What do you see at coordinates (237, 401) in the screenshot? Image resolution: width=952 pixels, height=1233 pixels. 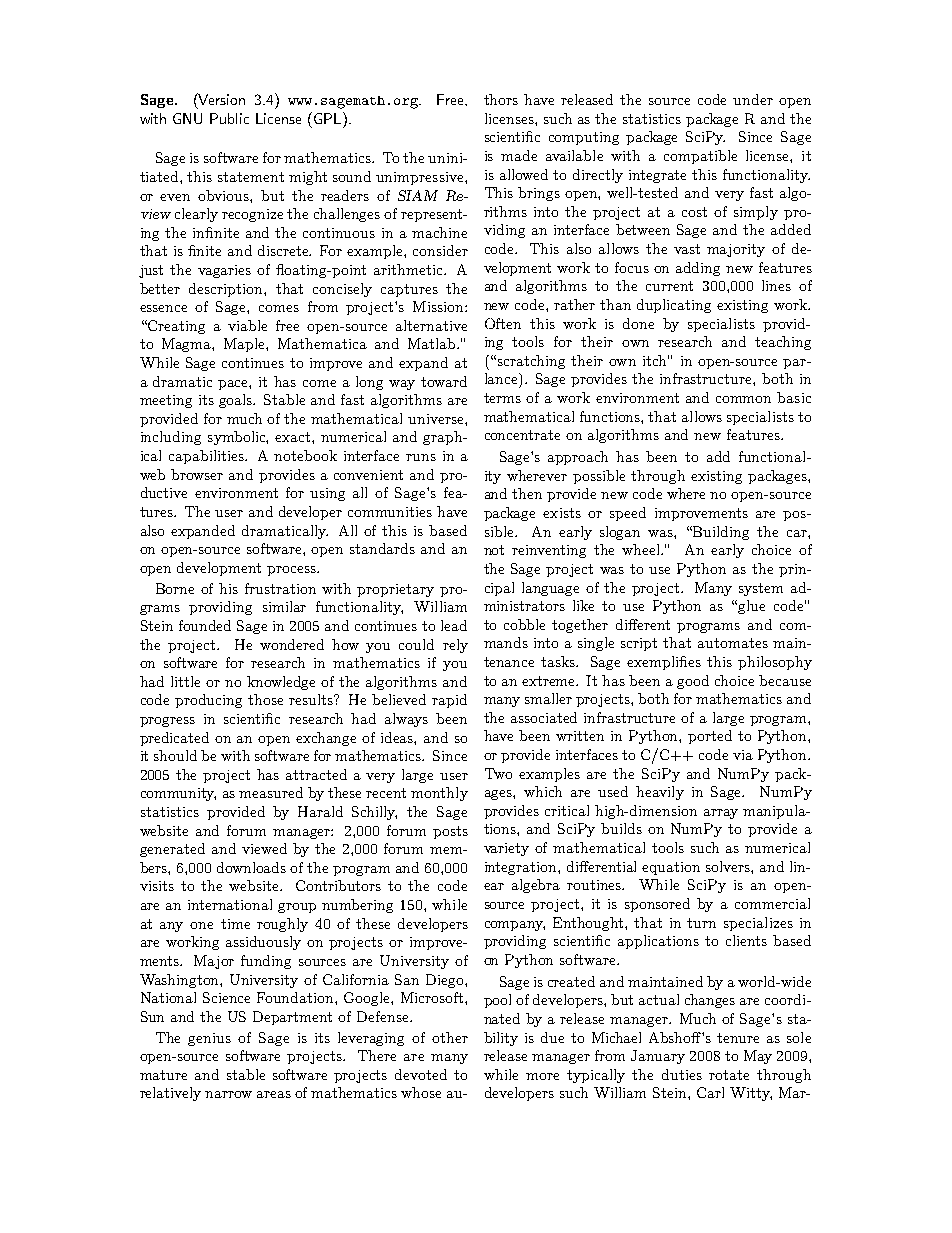 I see `goals` at bounding box center [237, 401].
